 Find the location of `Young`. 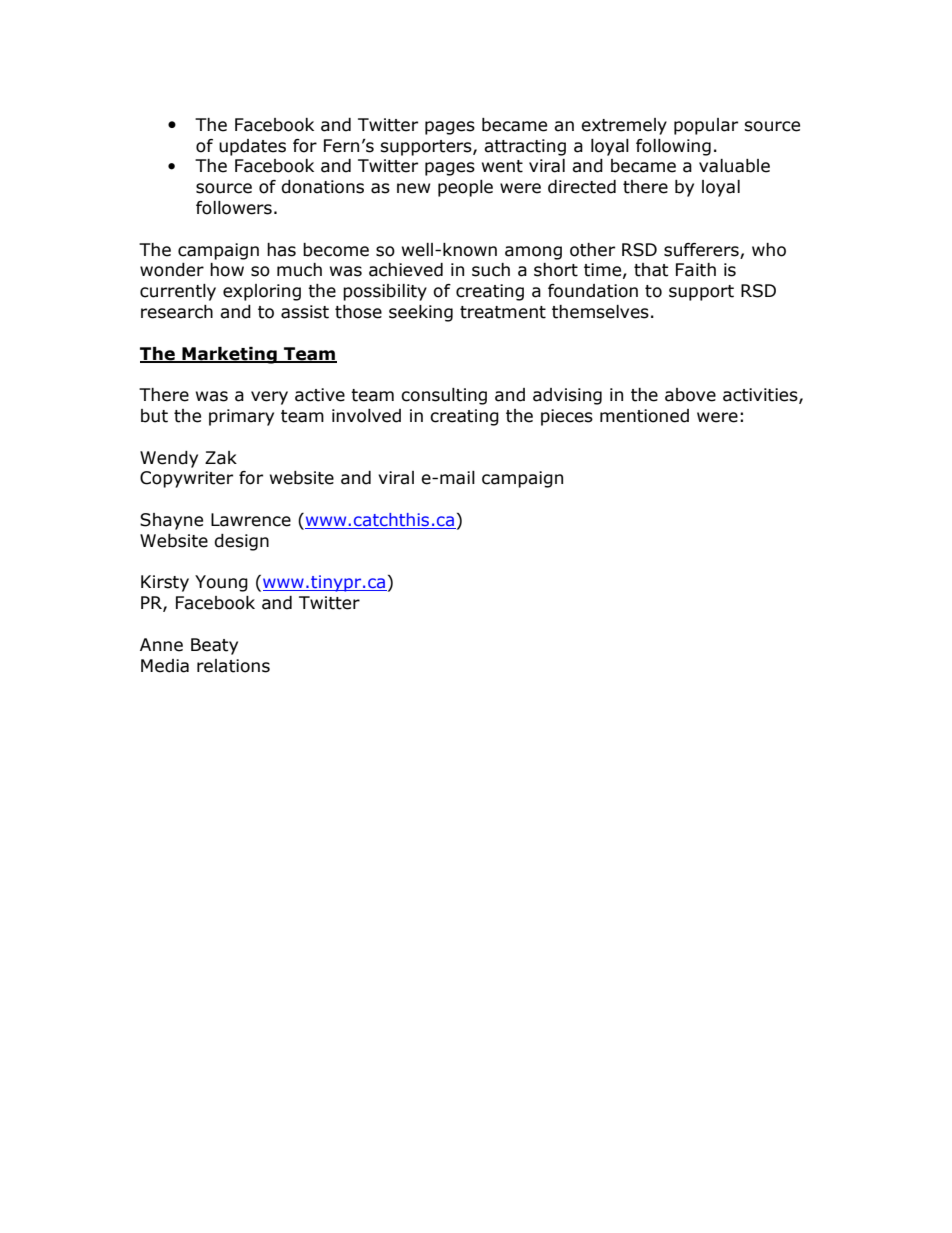

Young is located at coordinates (221, 583).
